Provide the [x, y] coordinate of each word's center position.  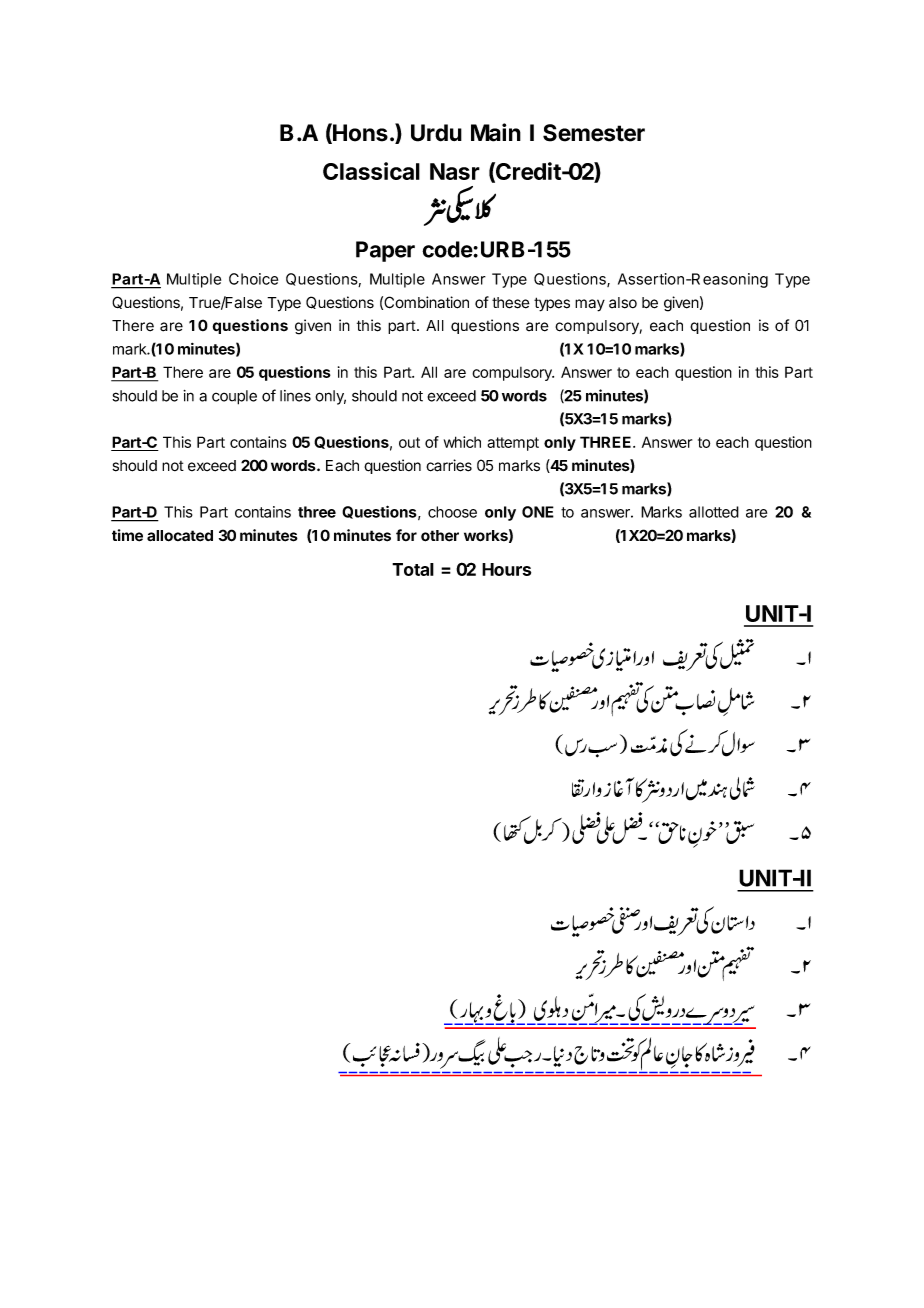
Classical [371, 171]
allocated [180, 536]
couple [234, 397]
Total [413, 569]
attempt [513, 444]
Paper [385, 251]
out [409, 442]
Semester [594, 133]
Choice [253, 279]
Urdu [436, 133]
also [623, 303]
